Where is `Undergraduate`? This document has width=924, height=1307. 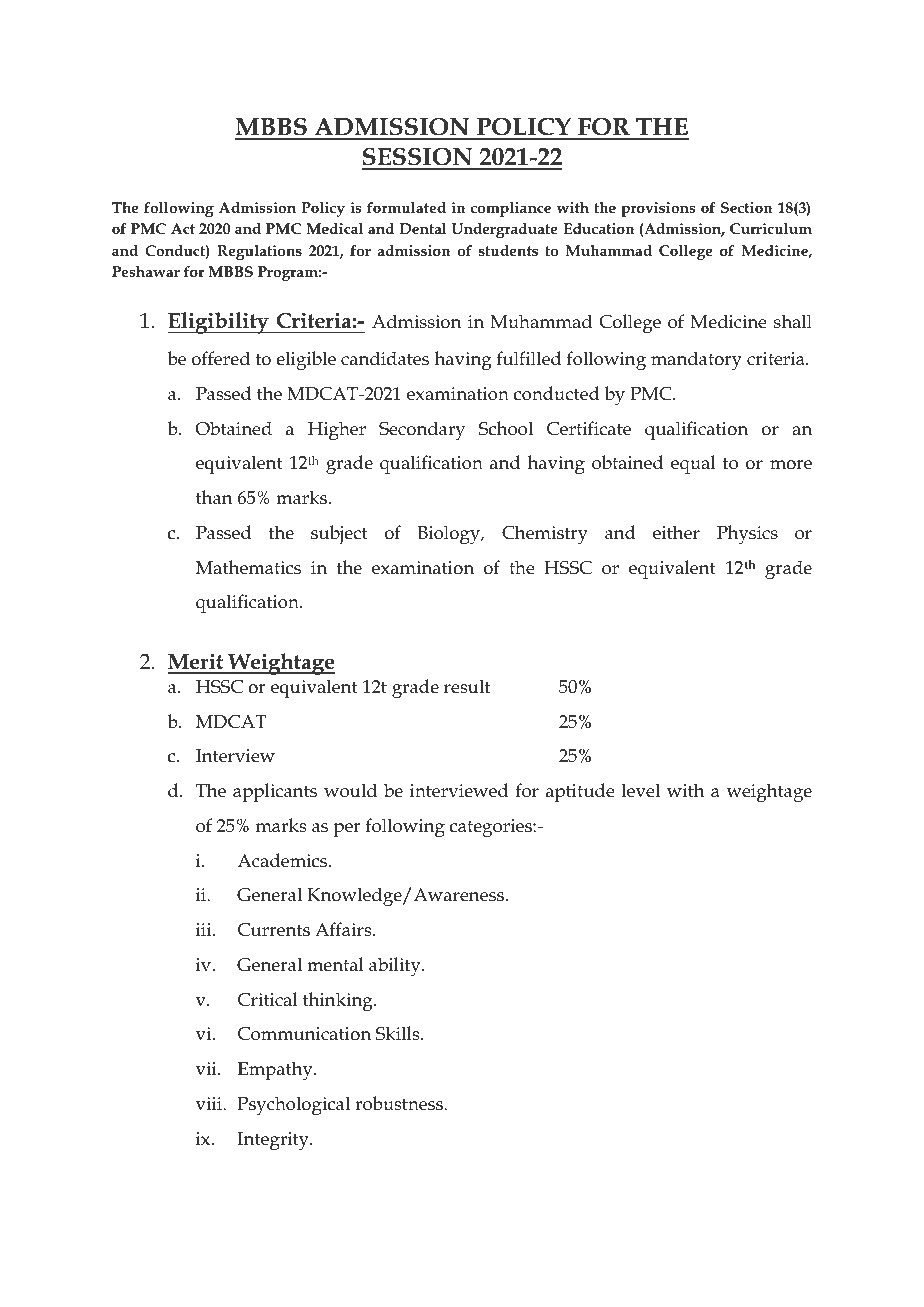
Undergraduate is located at coordinates (505, 230).
